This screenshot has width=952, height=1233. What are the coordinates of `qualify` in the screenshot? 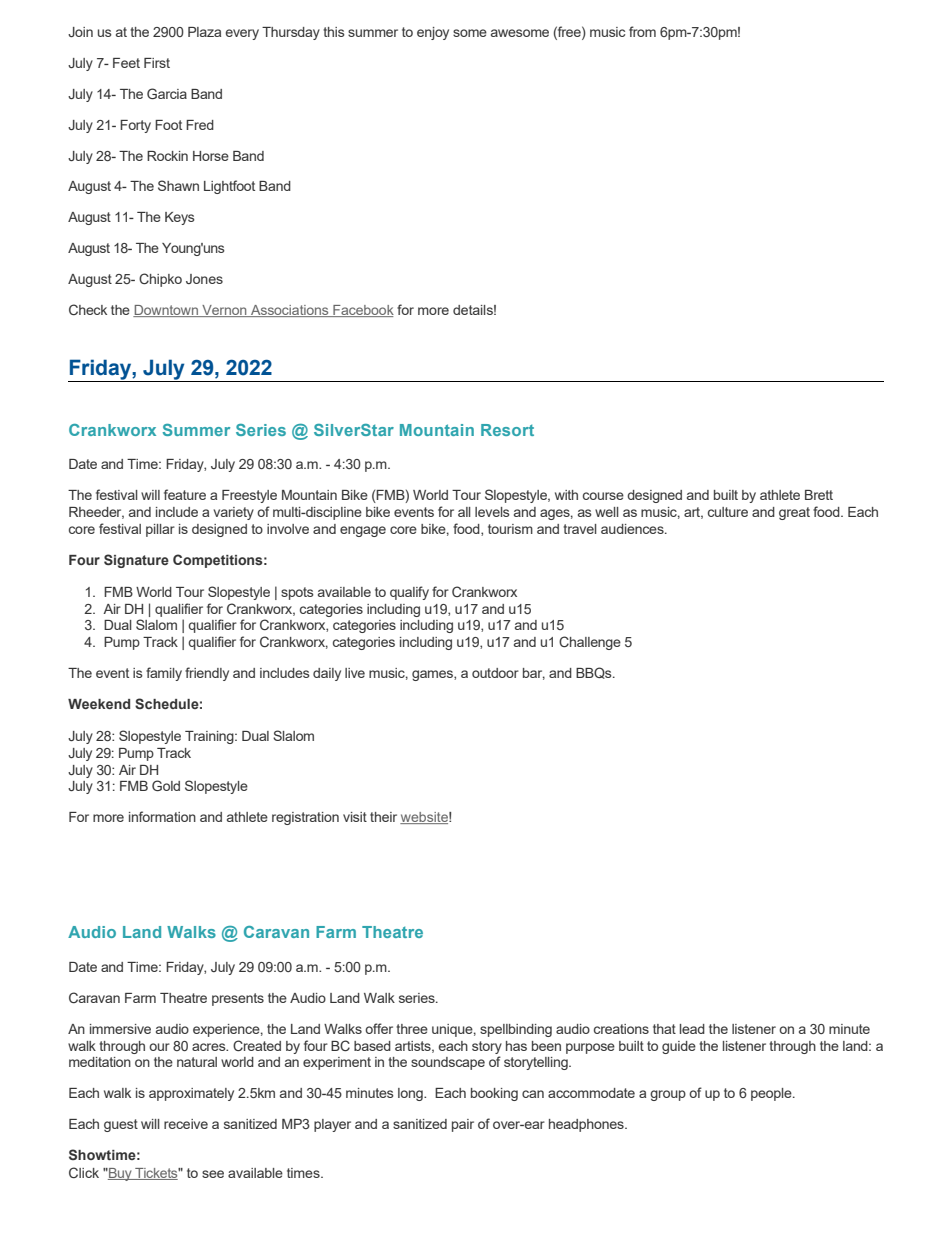 It's located at (409, 593).
